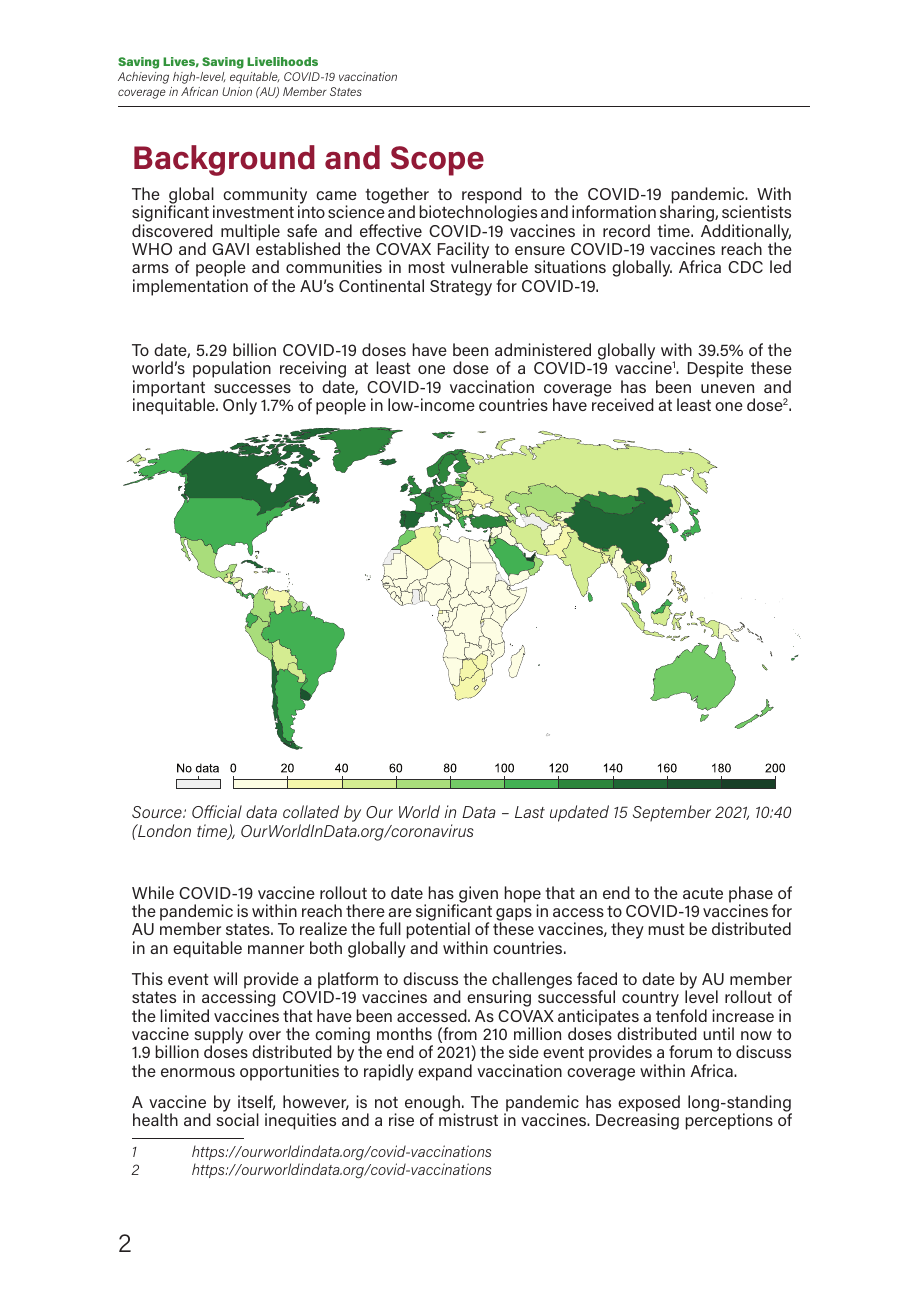 The height and width of the document is (1308, 924). Describe the element at coordinates (461, 288) in the document. I see `Strategy` at that location.
